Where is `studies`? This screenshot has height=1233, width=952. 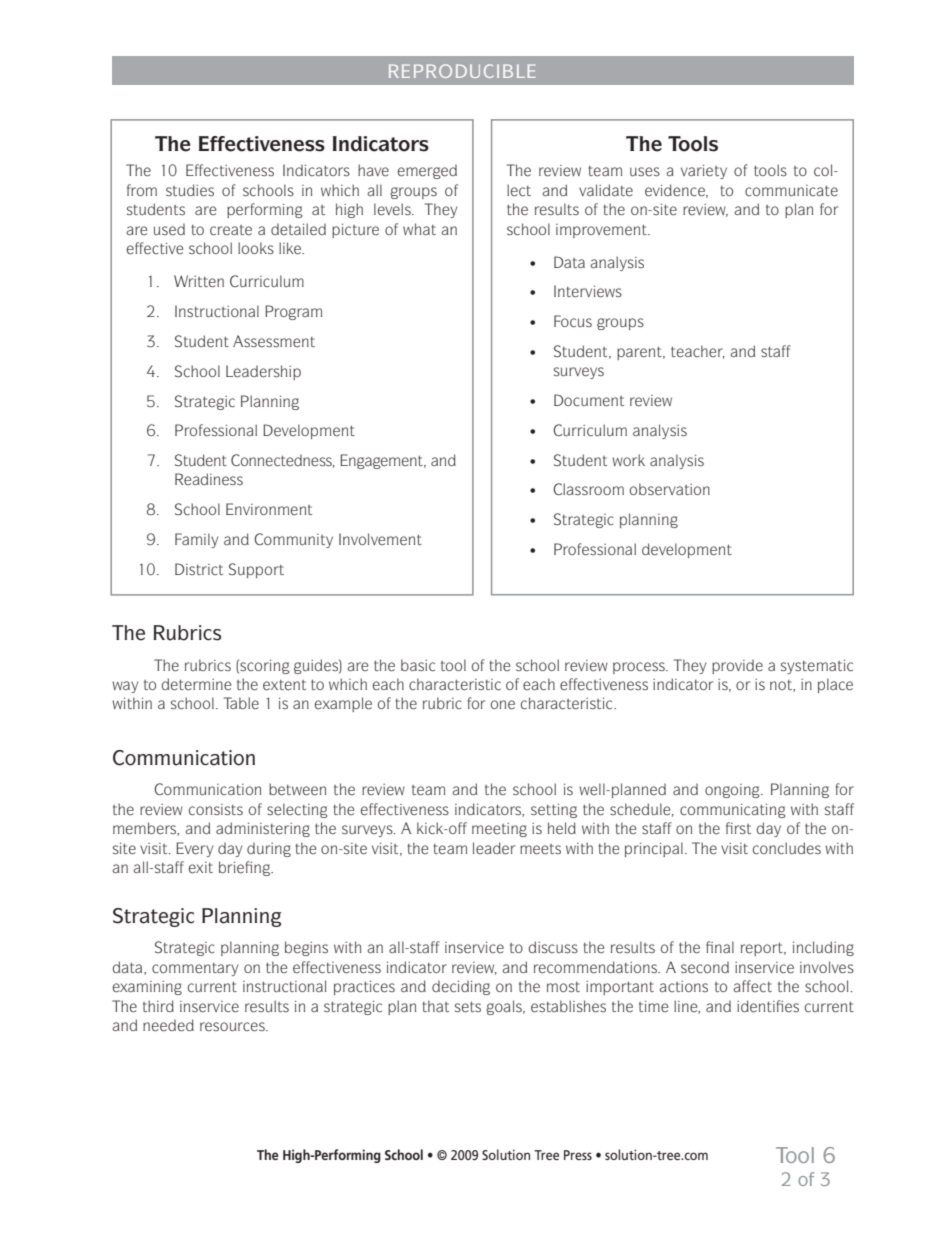 studies is located at coordinates (190, 190).
